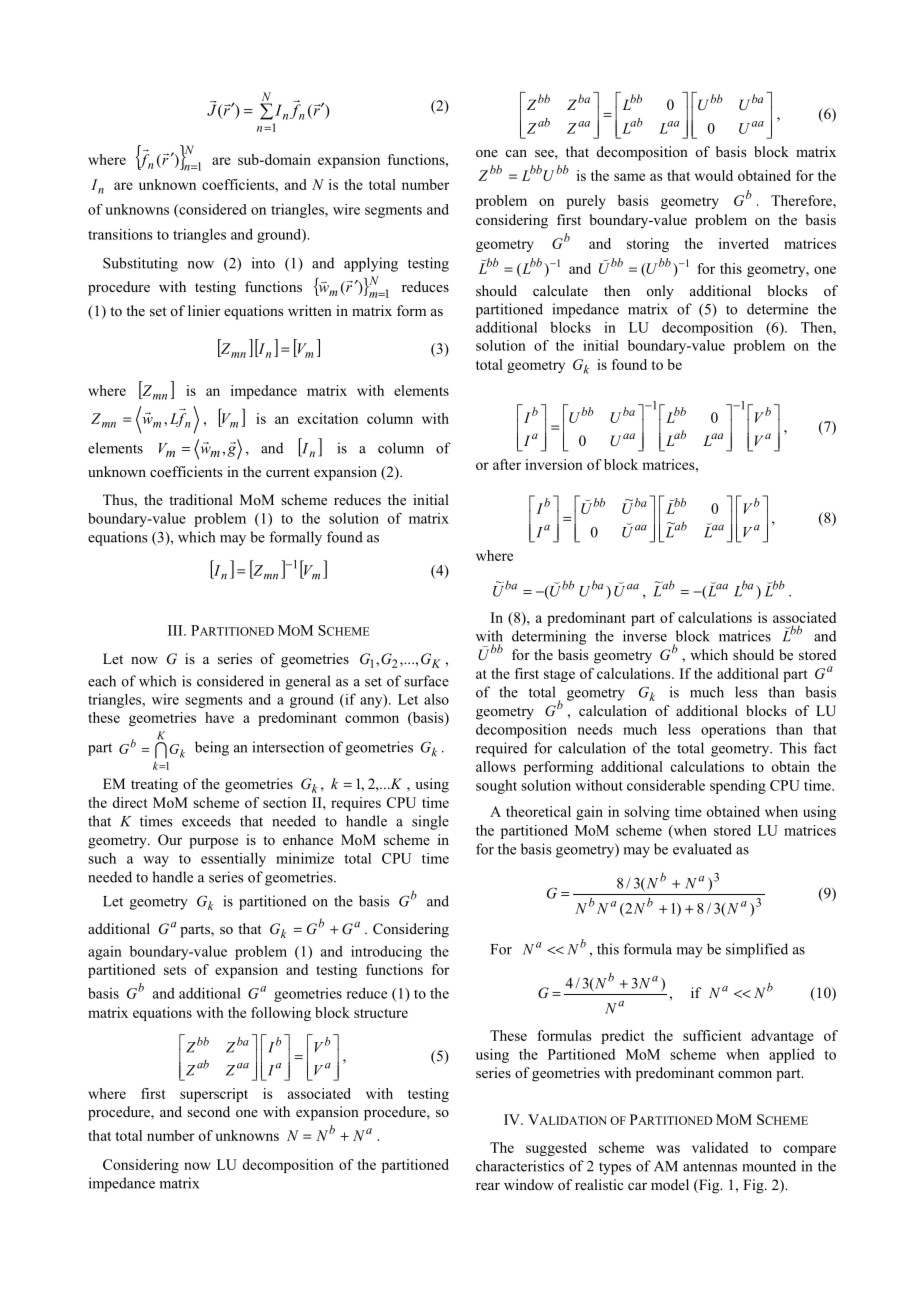 Image resolution: width=924 pixels, height=1308 pixels. I want to click on way, so click(156, 861).
